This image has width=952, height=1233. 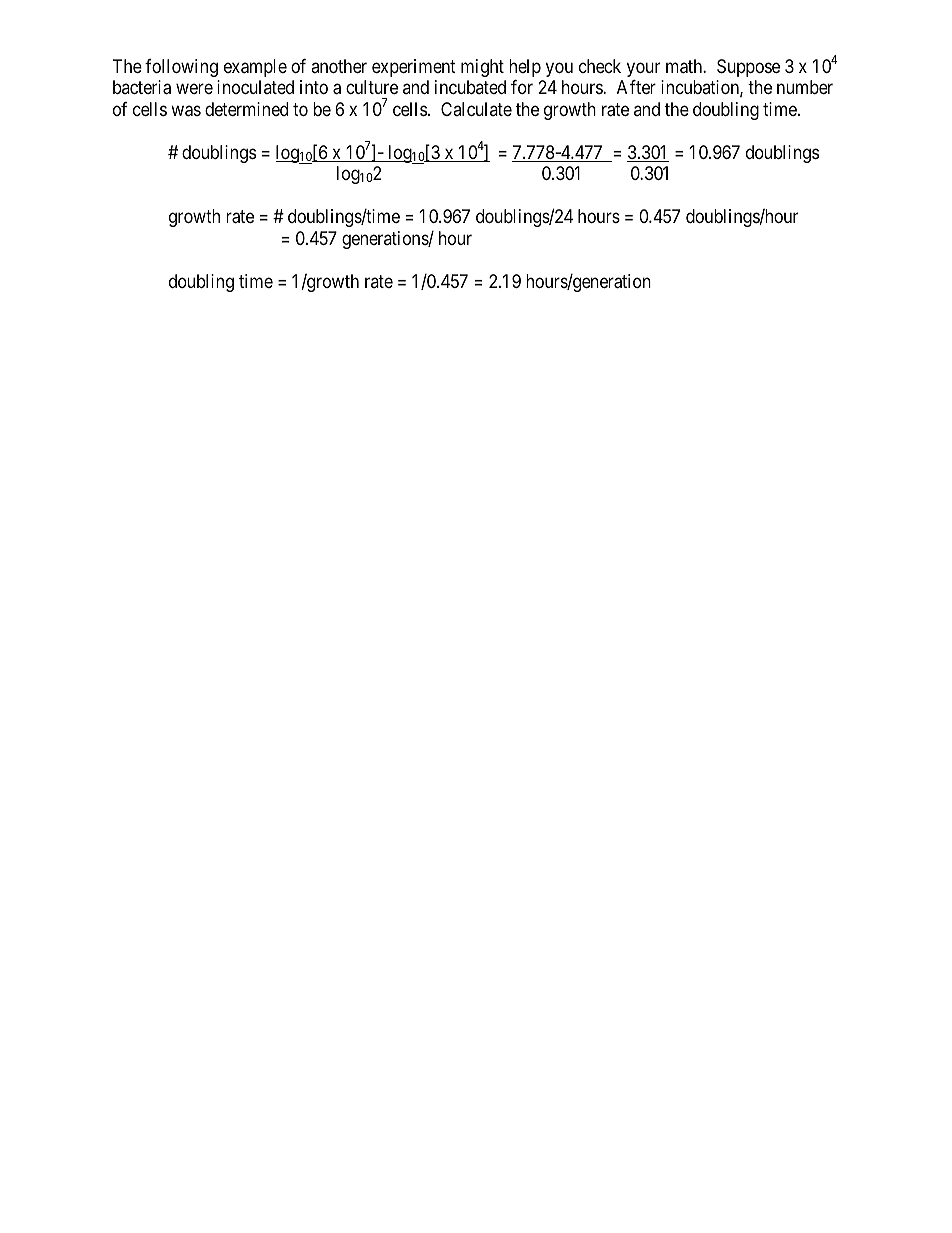 What do you see at coordinates (522, 87) in the image?
I see `for` at bounding box center [522, 87].
